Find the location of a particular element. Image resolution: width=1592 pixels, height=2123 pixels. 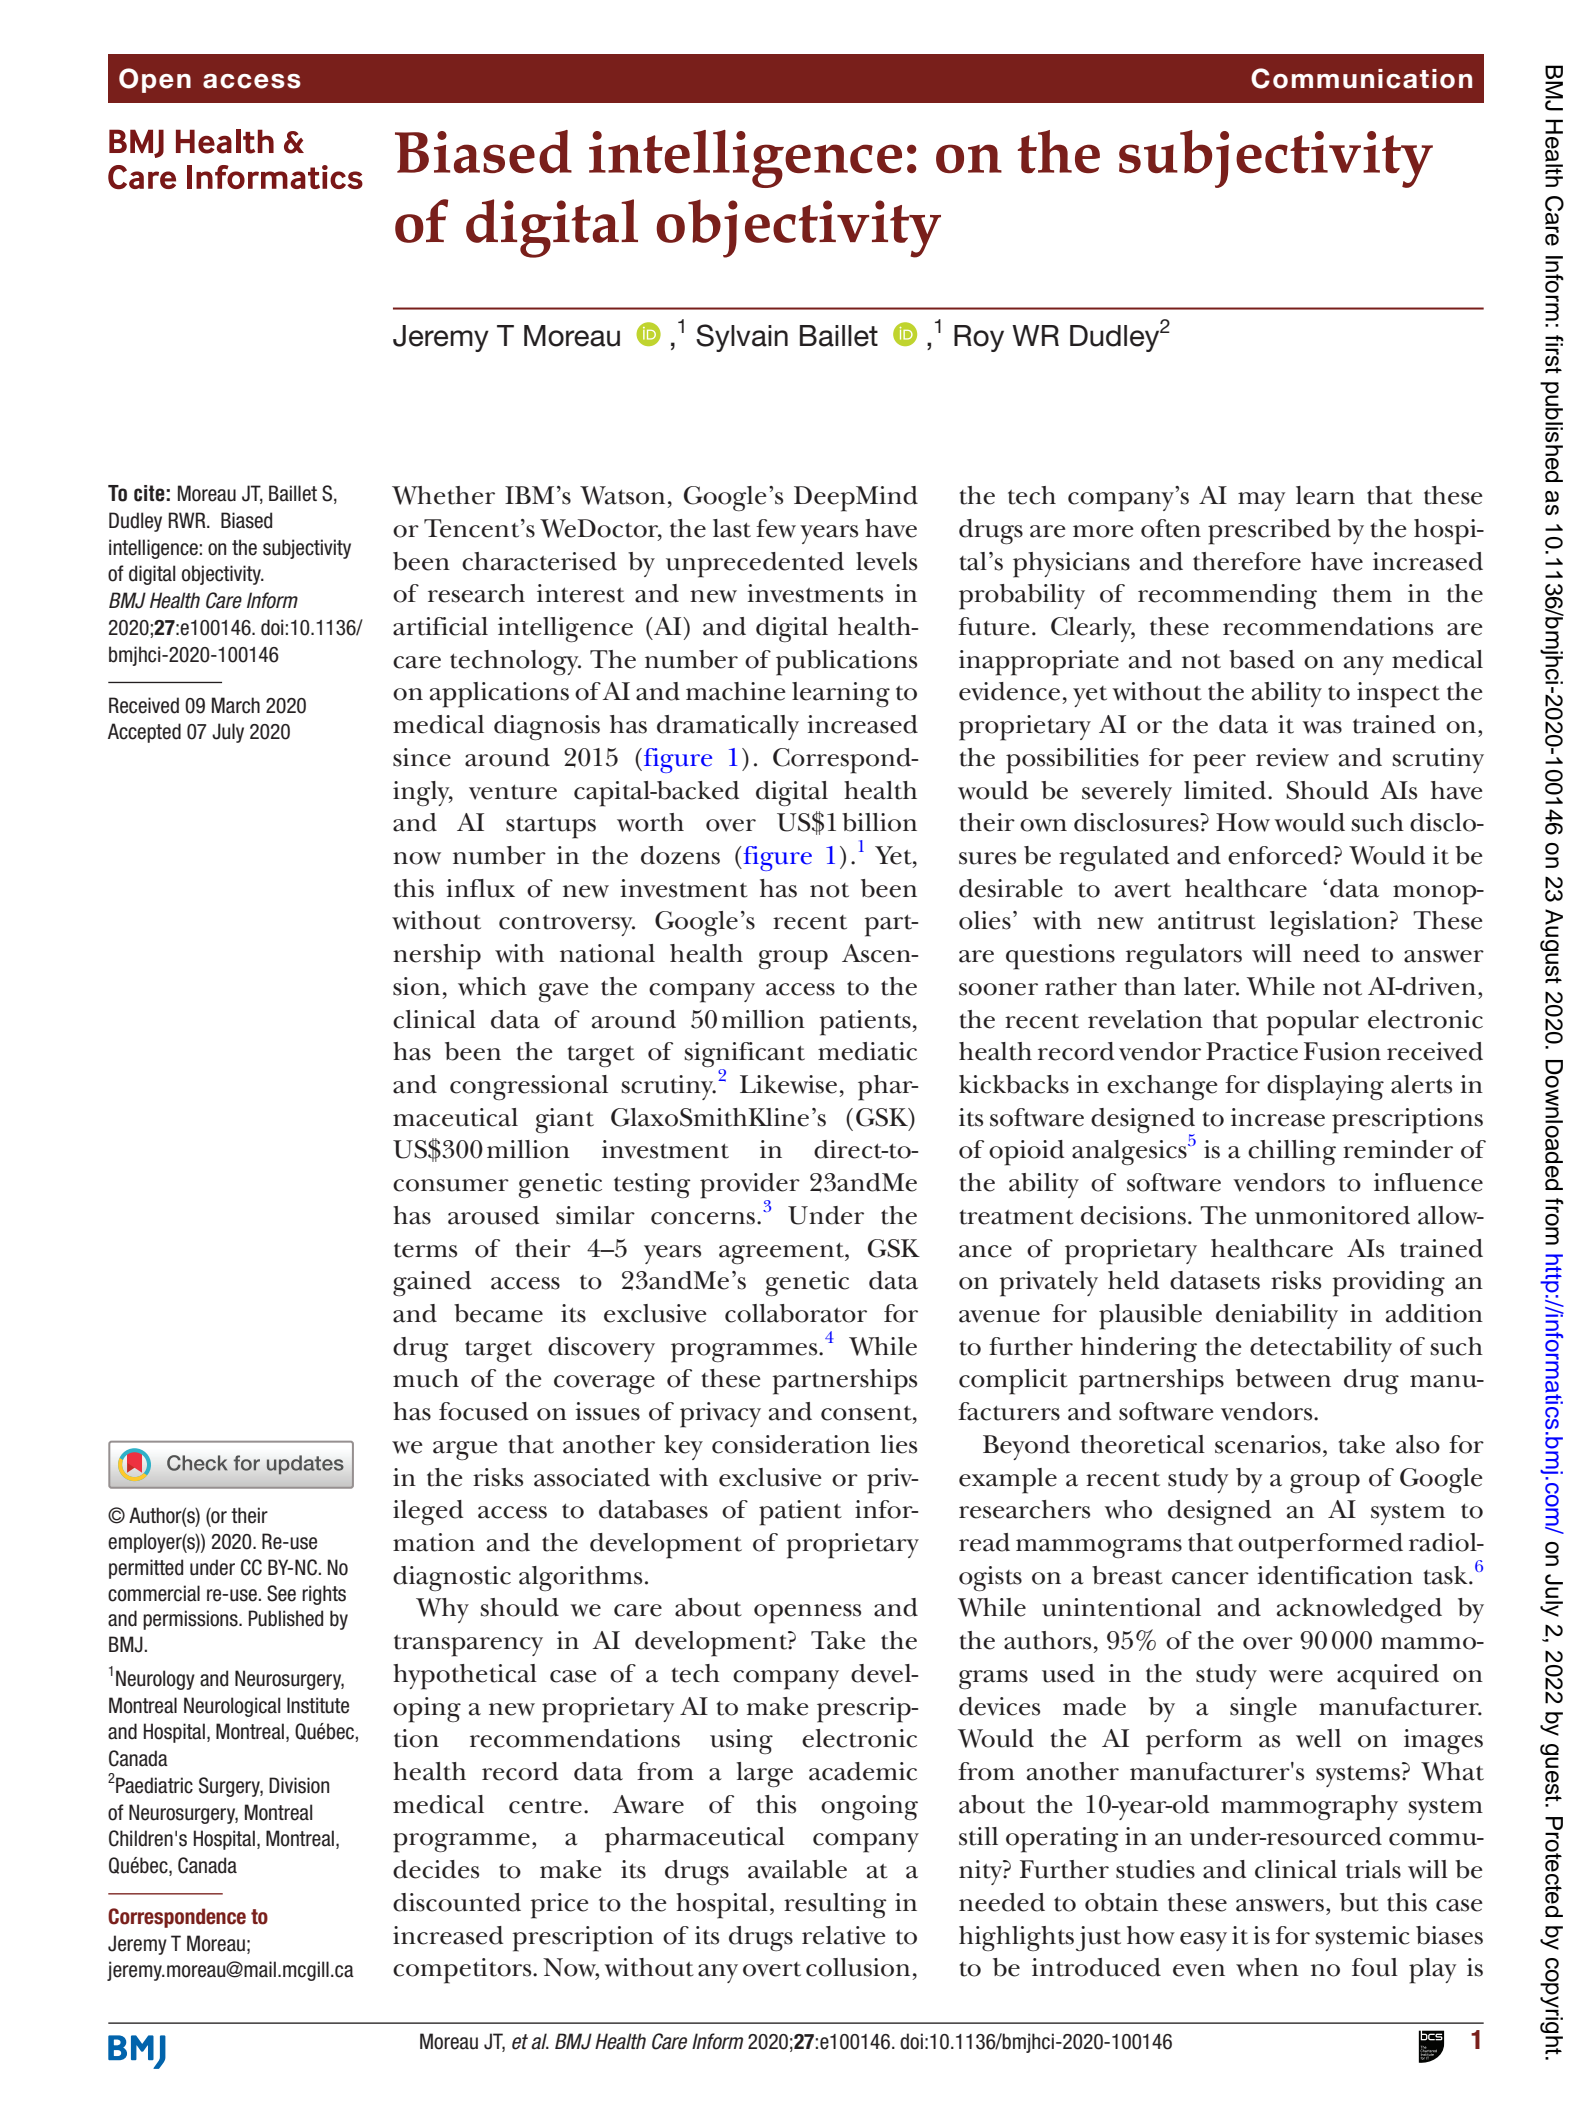

may is located at coordinates (1261, 501).
